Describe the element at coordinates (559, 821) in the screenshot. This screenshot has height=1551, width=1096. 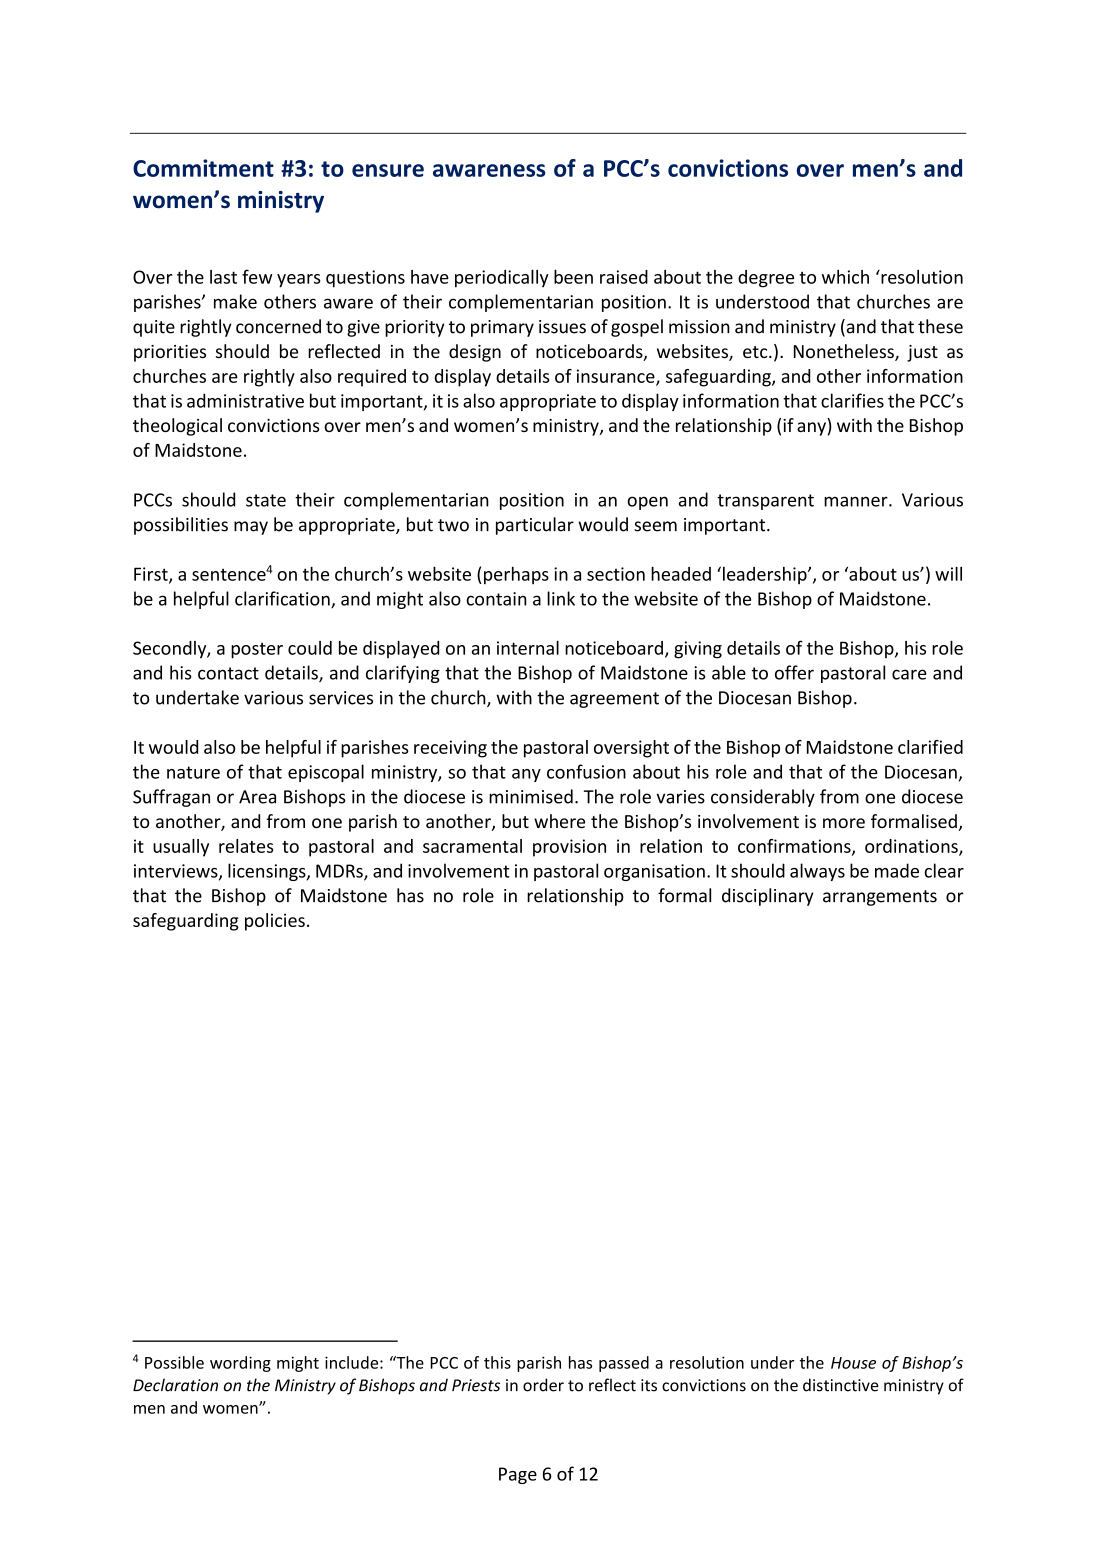
I see `where` at that location.
